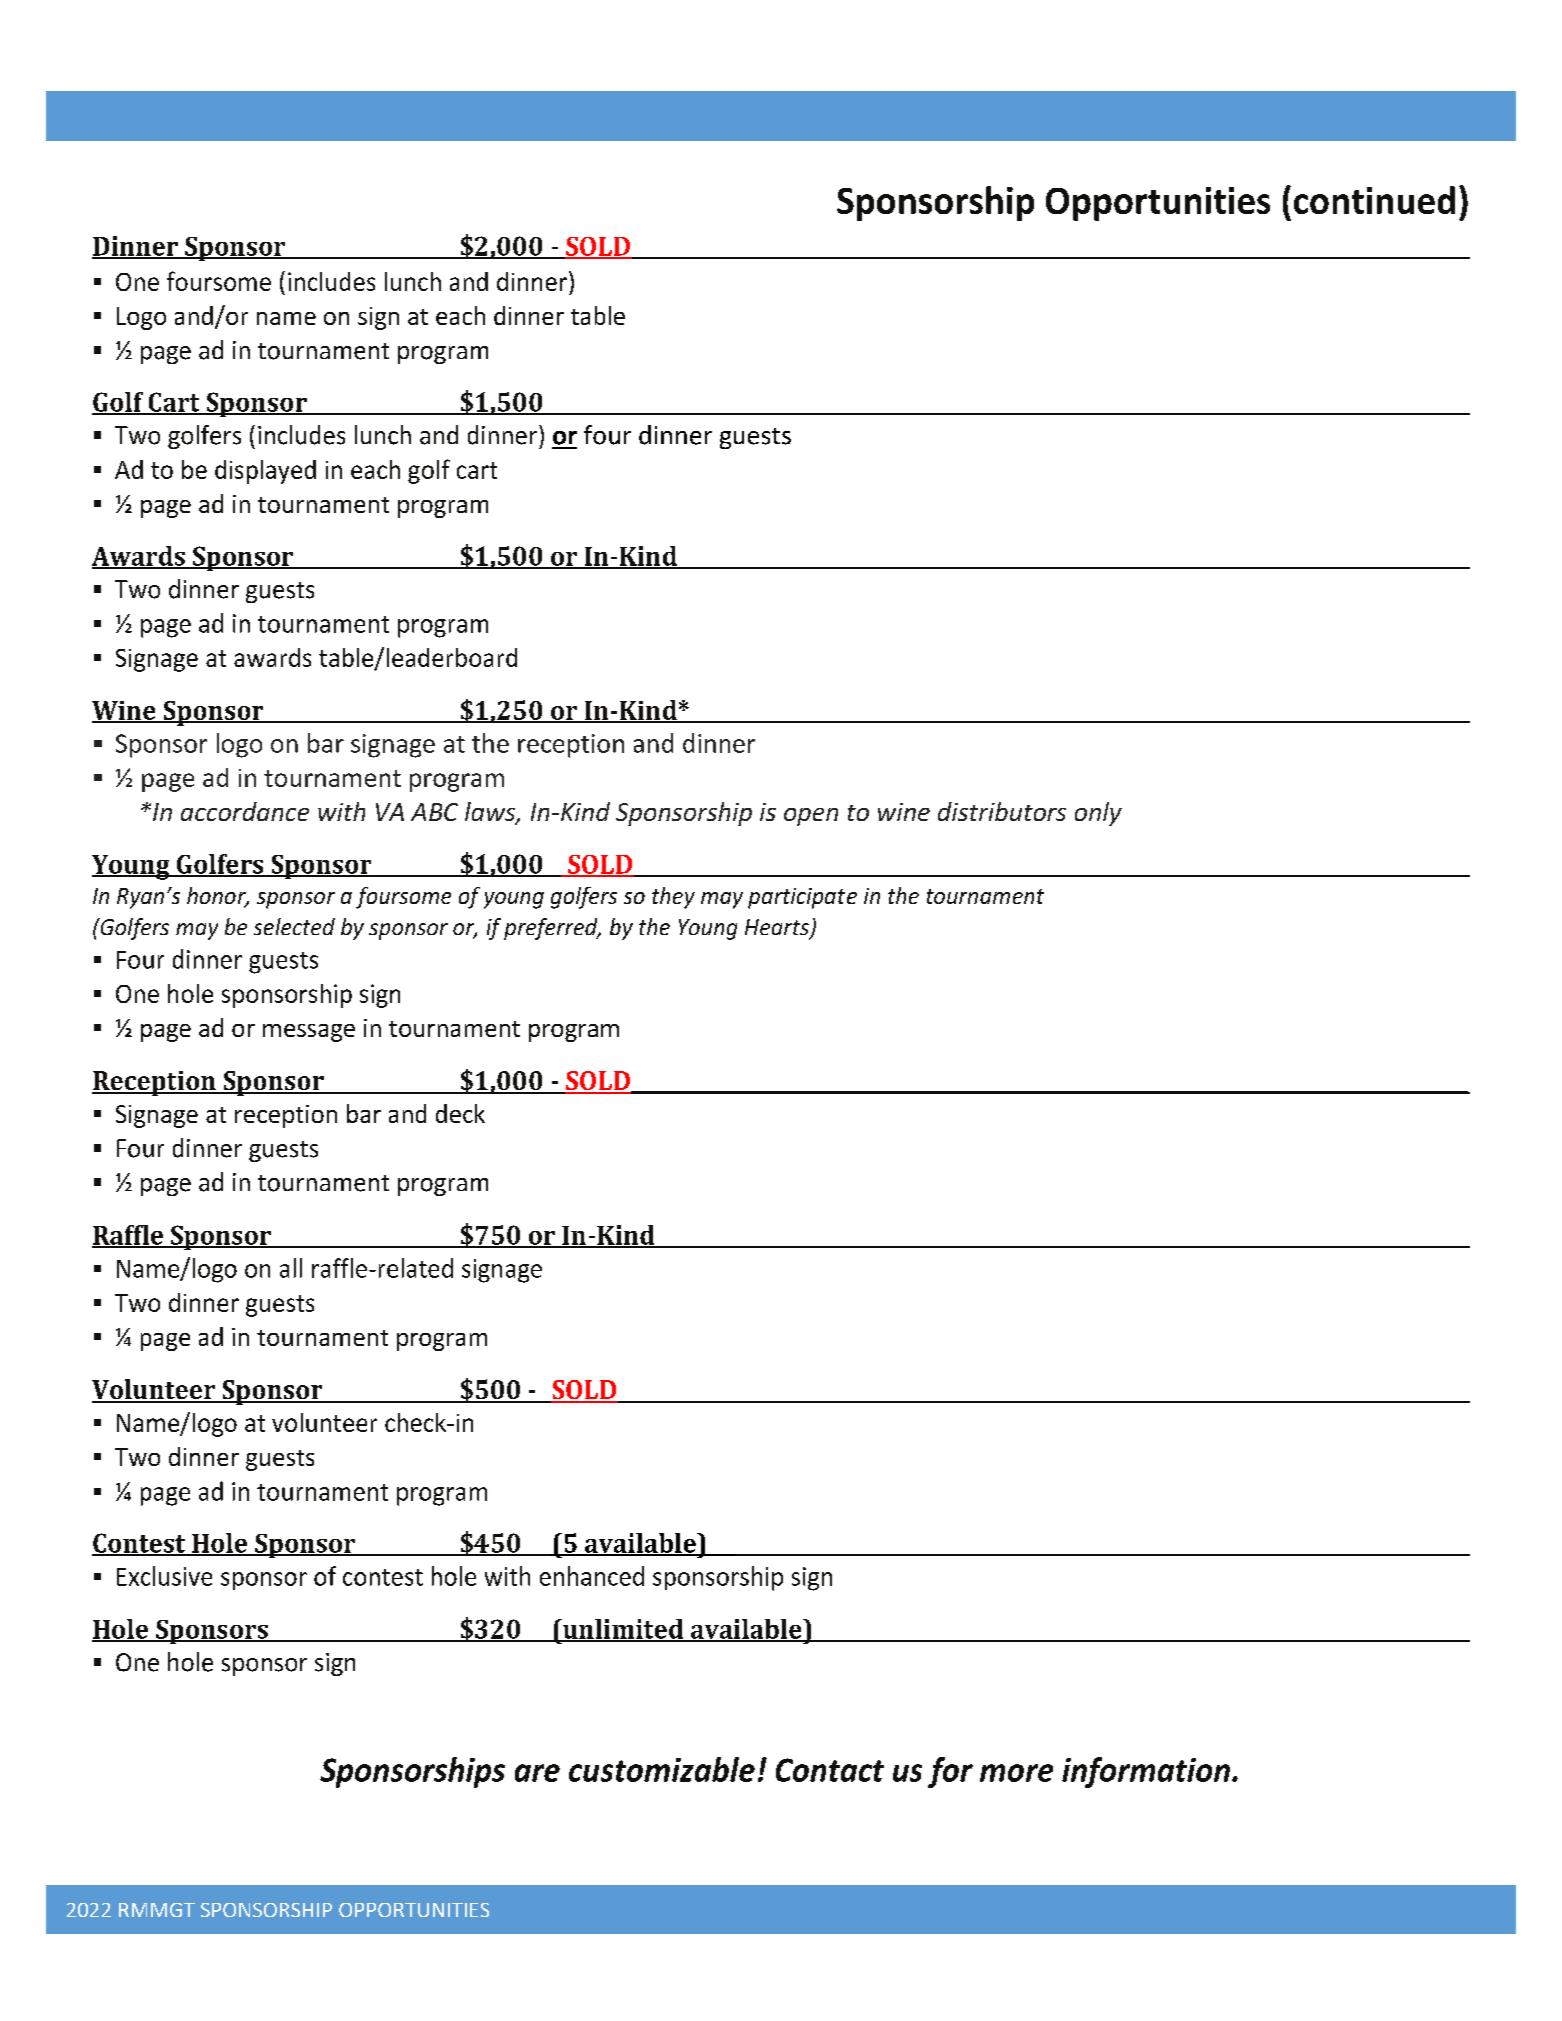  Describe the element at coordinates (265, 472) in the screenshot. I see `displayed` at that location.
